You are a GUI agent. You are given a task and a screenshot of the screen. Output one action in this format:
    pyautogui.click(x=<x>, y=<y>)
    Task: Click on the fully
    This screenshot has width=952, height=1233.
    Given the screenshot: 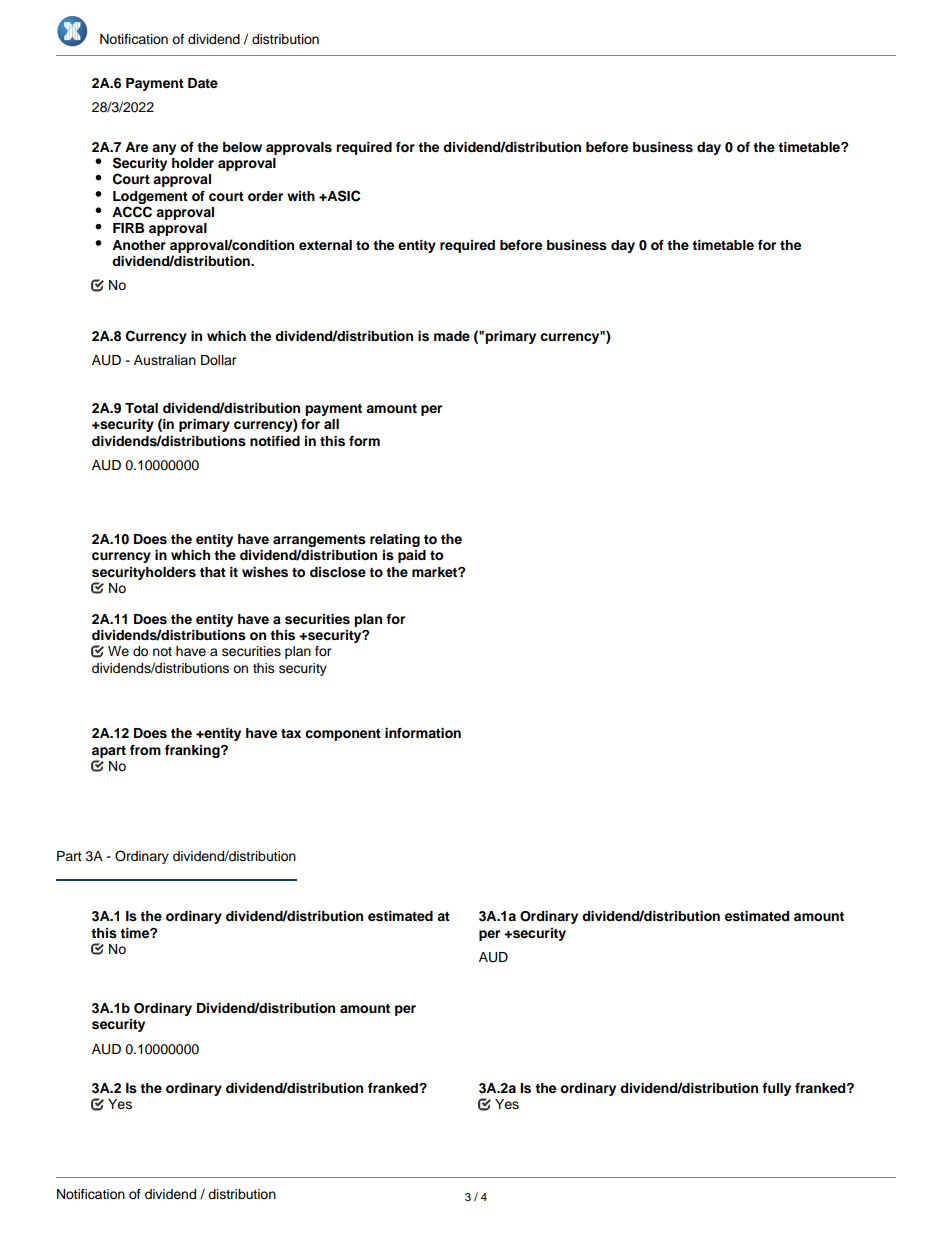 What is the action you would take?
    pyautogui.click(x=776, y=1089)
